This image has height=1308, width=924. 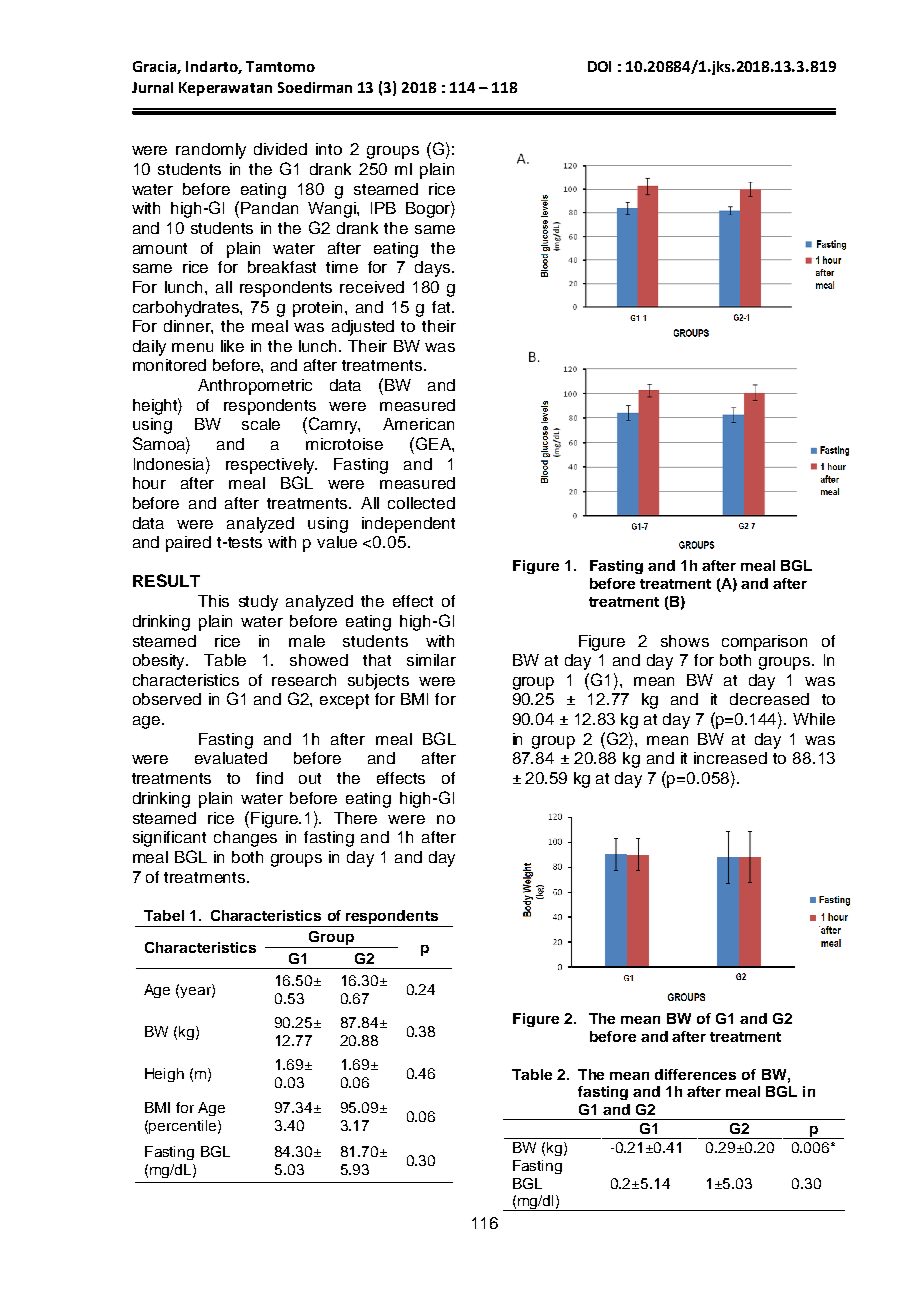 I want to click on dinner, so click(x=188, y=327).
